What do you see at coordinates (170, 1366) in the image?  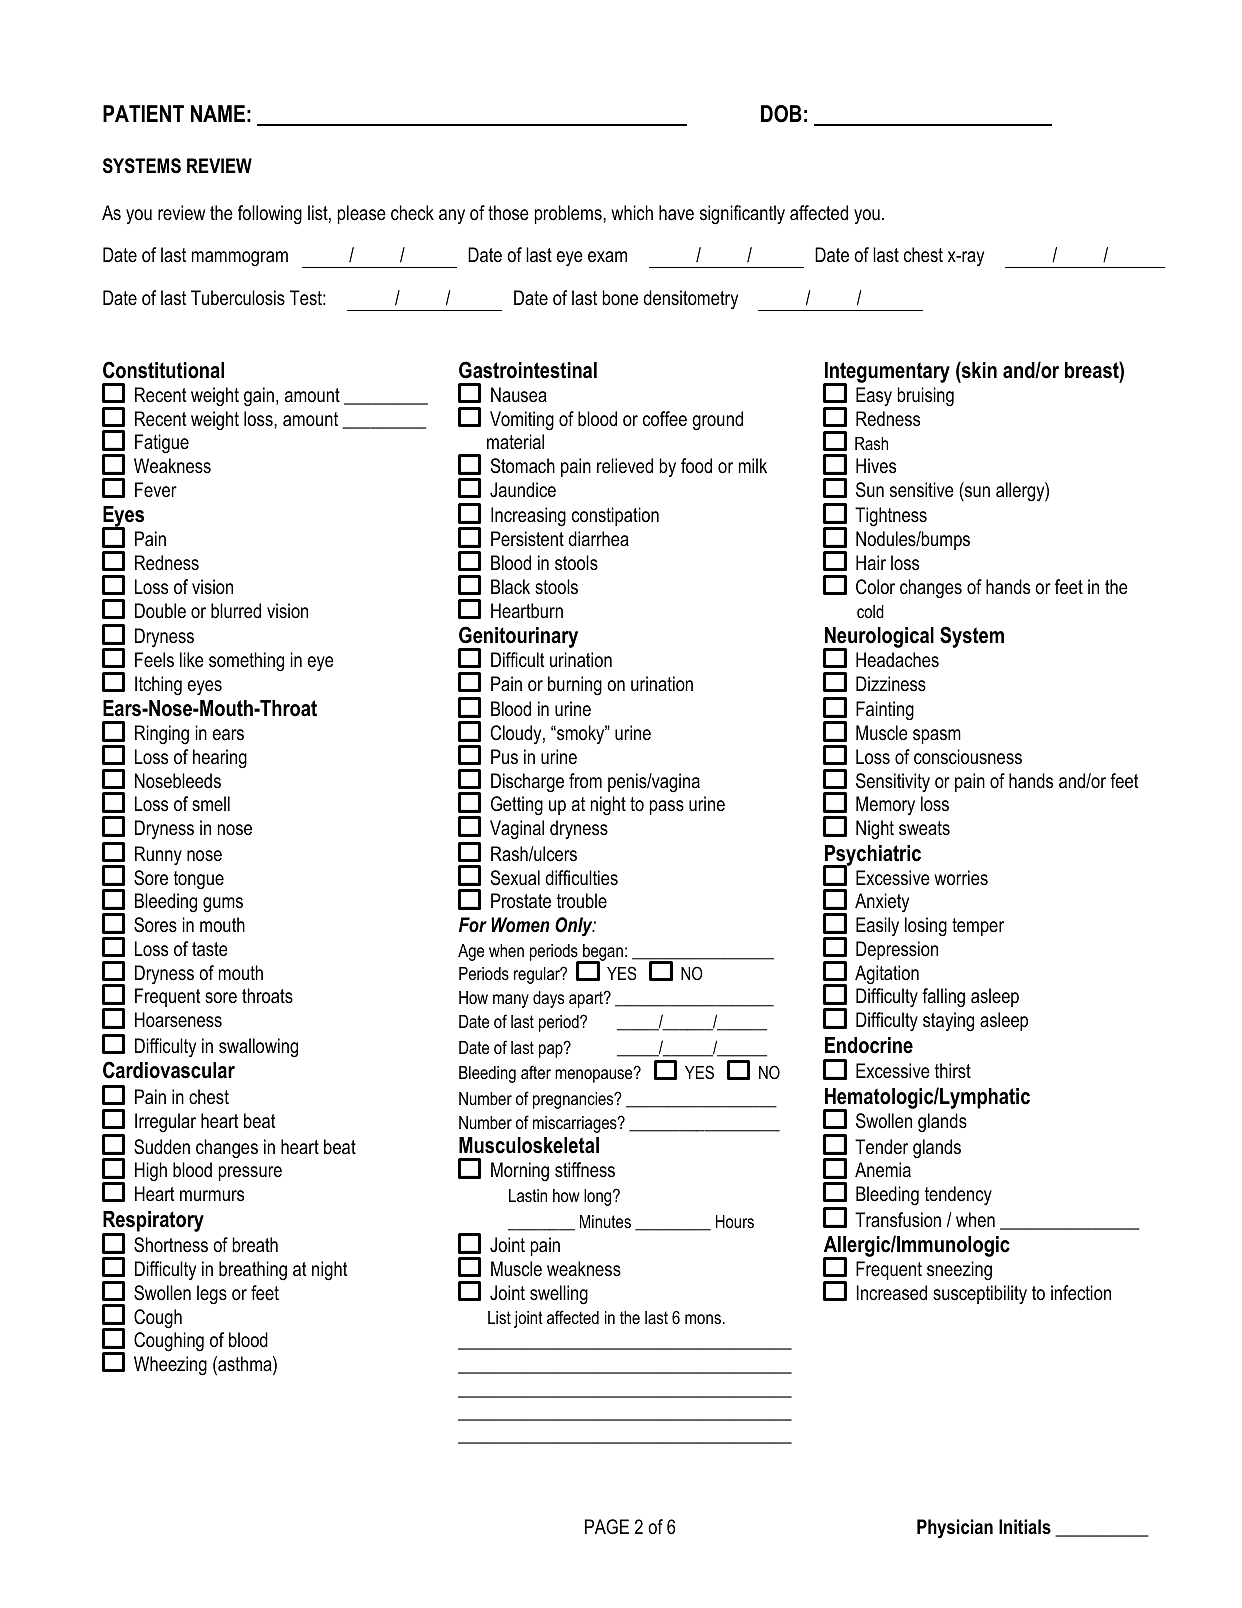 I see `Wheezing` at bounding box center [170, 1366].
